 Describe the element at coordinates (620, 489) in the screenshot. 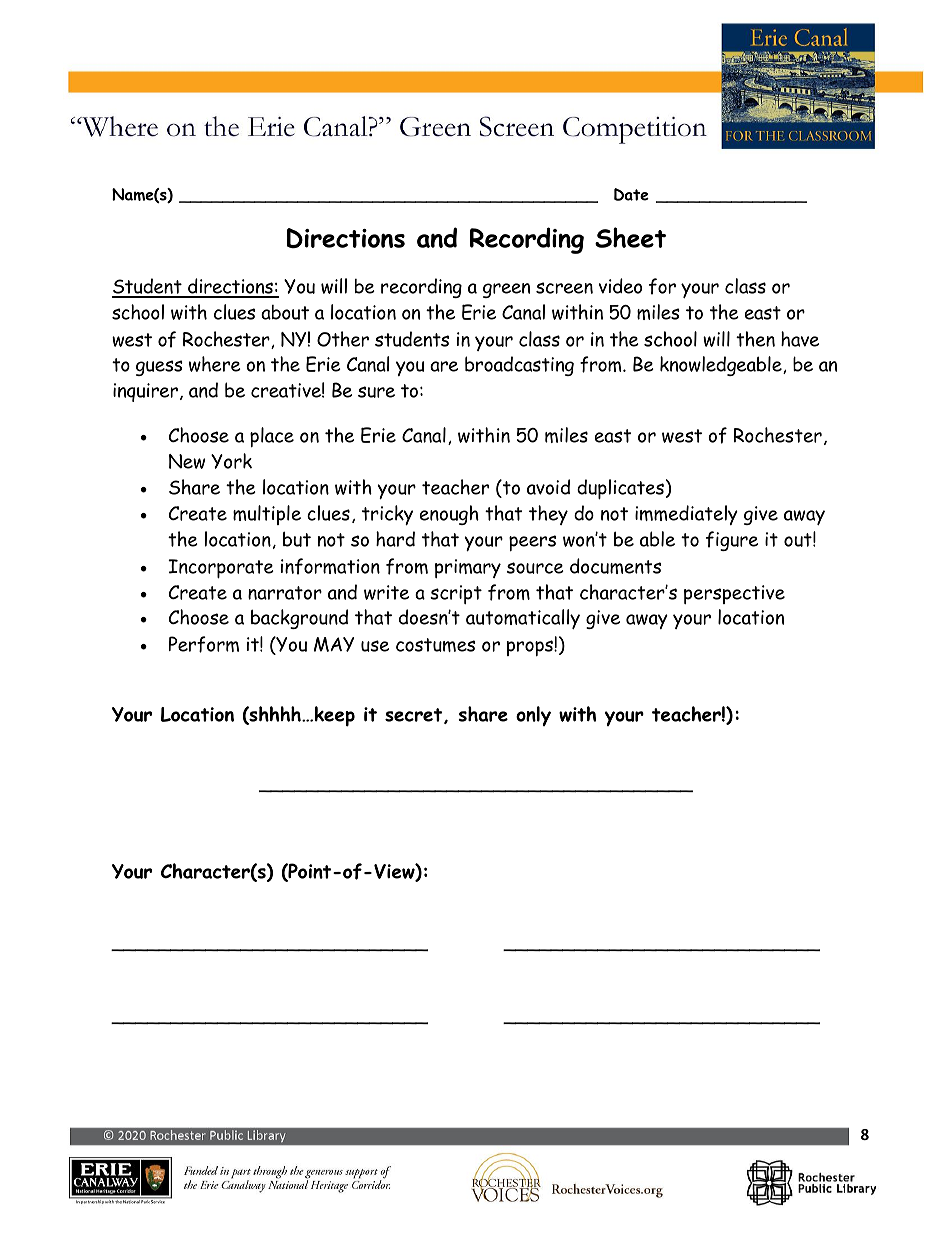

I see `duplicates` at that location.
